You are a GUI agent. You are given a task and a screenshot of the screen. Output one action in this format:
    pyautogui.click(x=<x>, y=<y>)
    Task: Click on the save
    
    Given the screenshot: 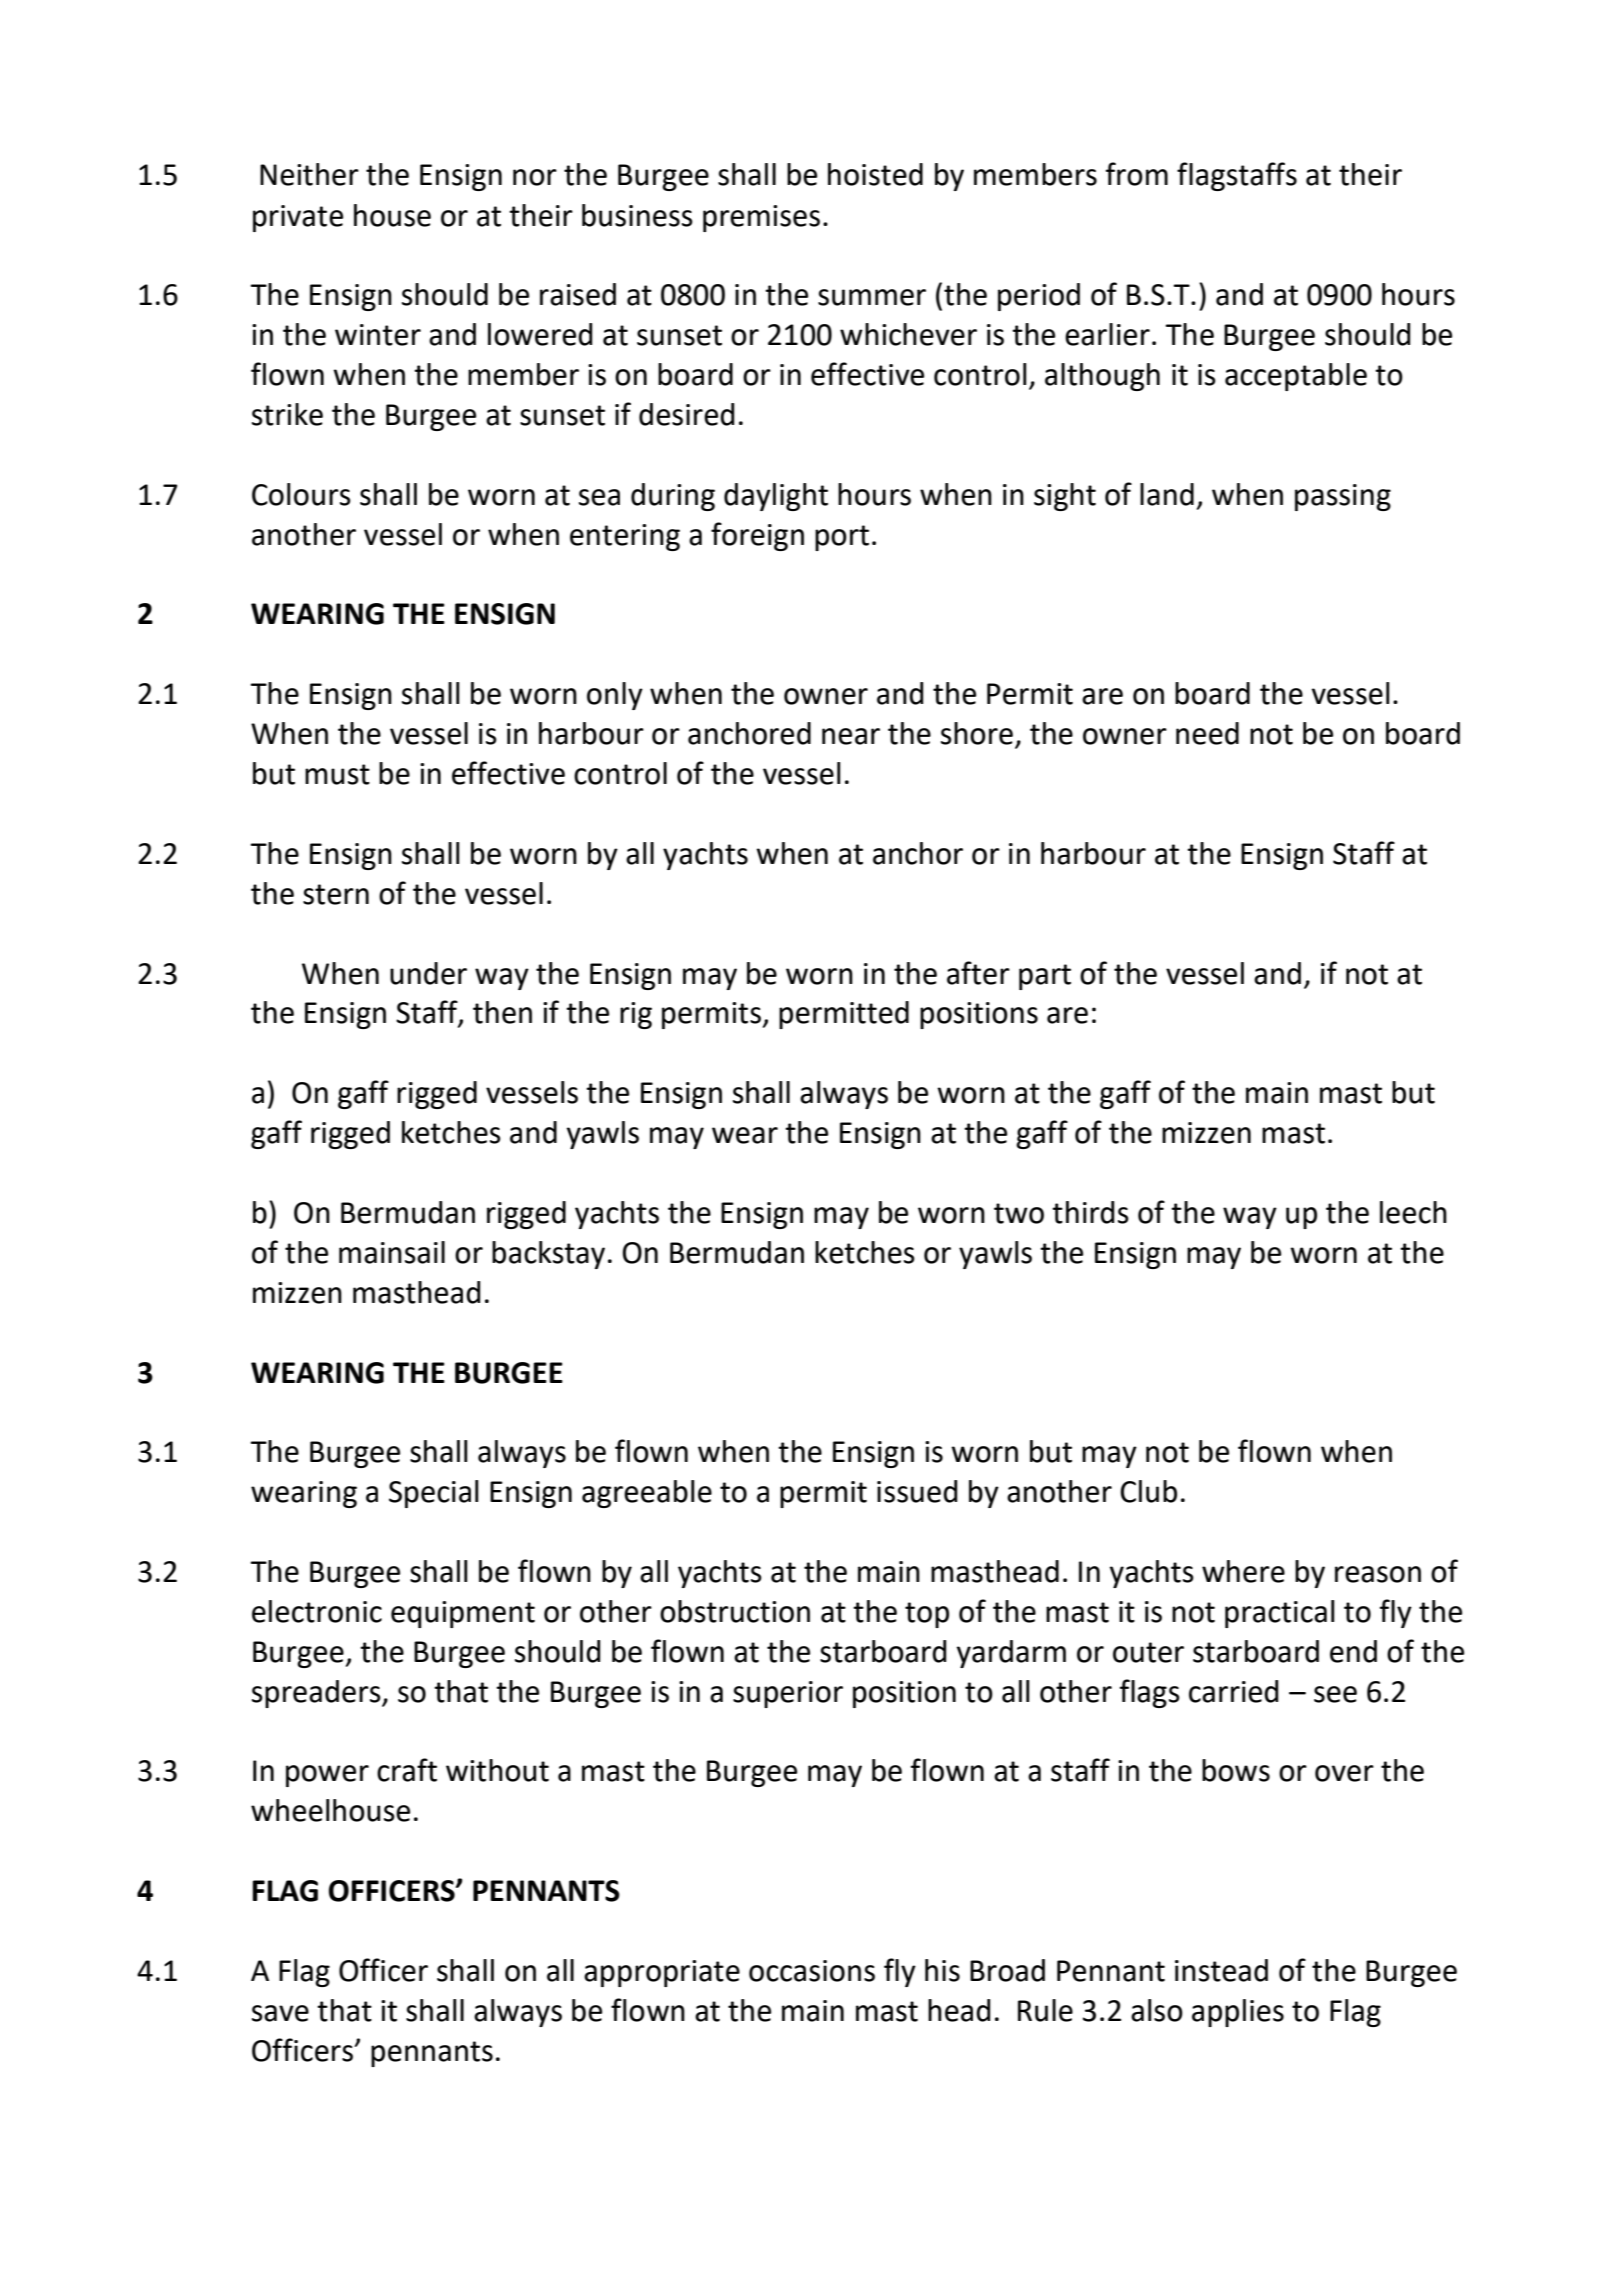 What is the action you would take?
    pyautogui.click(x=280, y=2013)
